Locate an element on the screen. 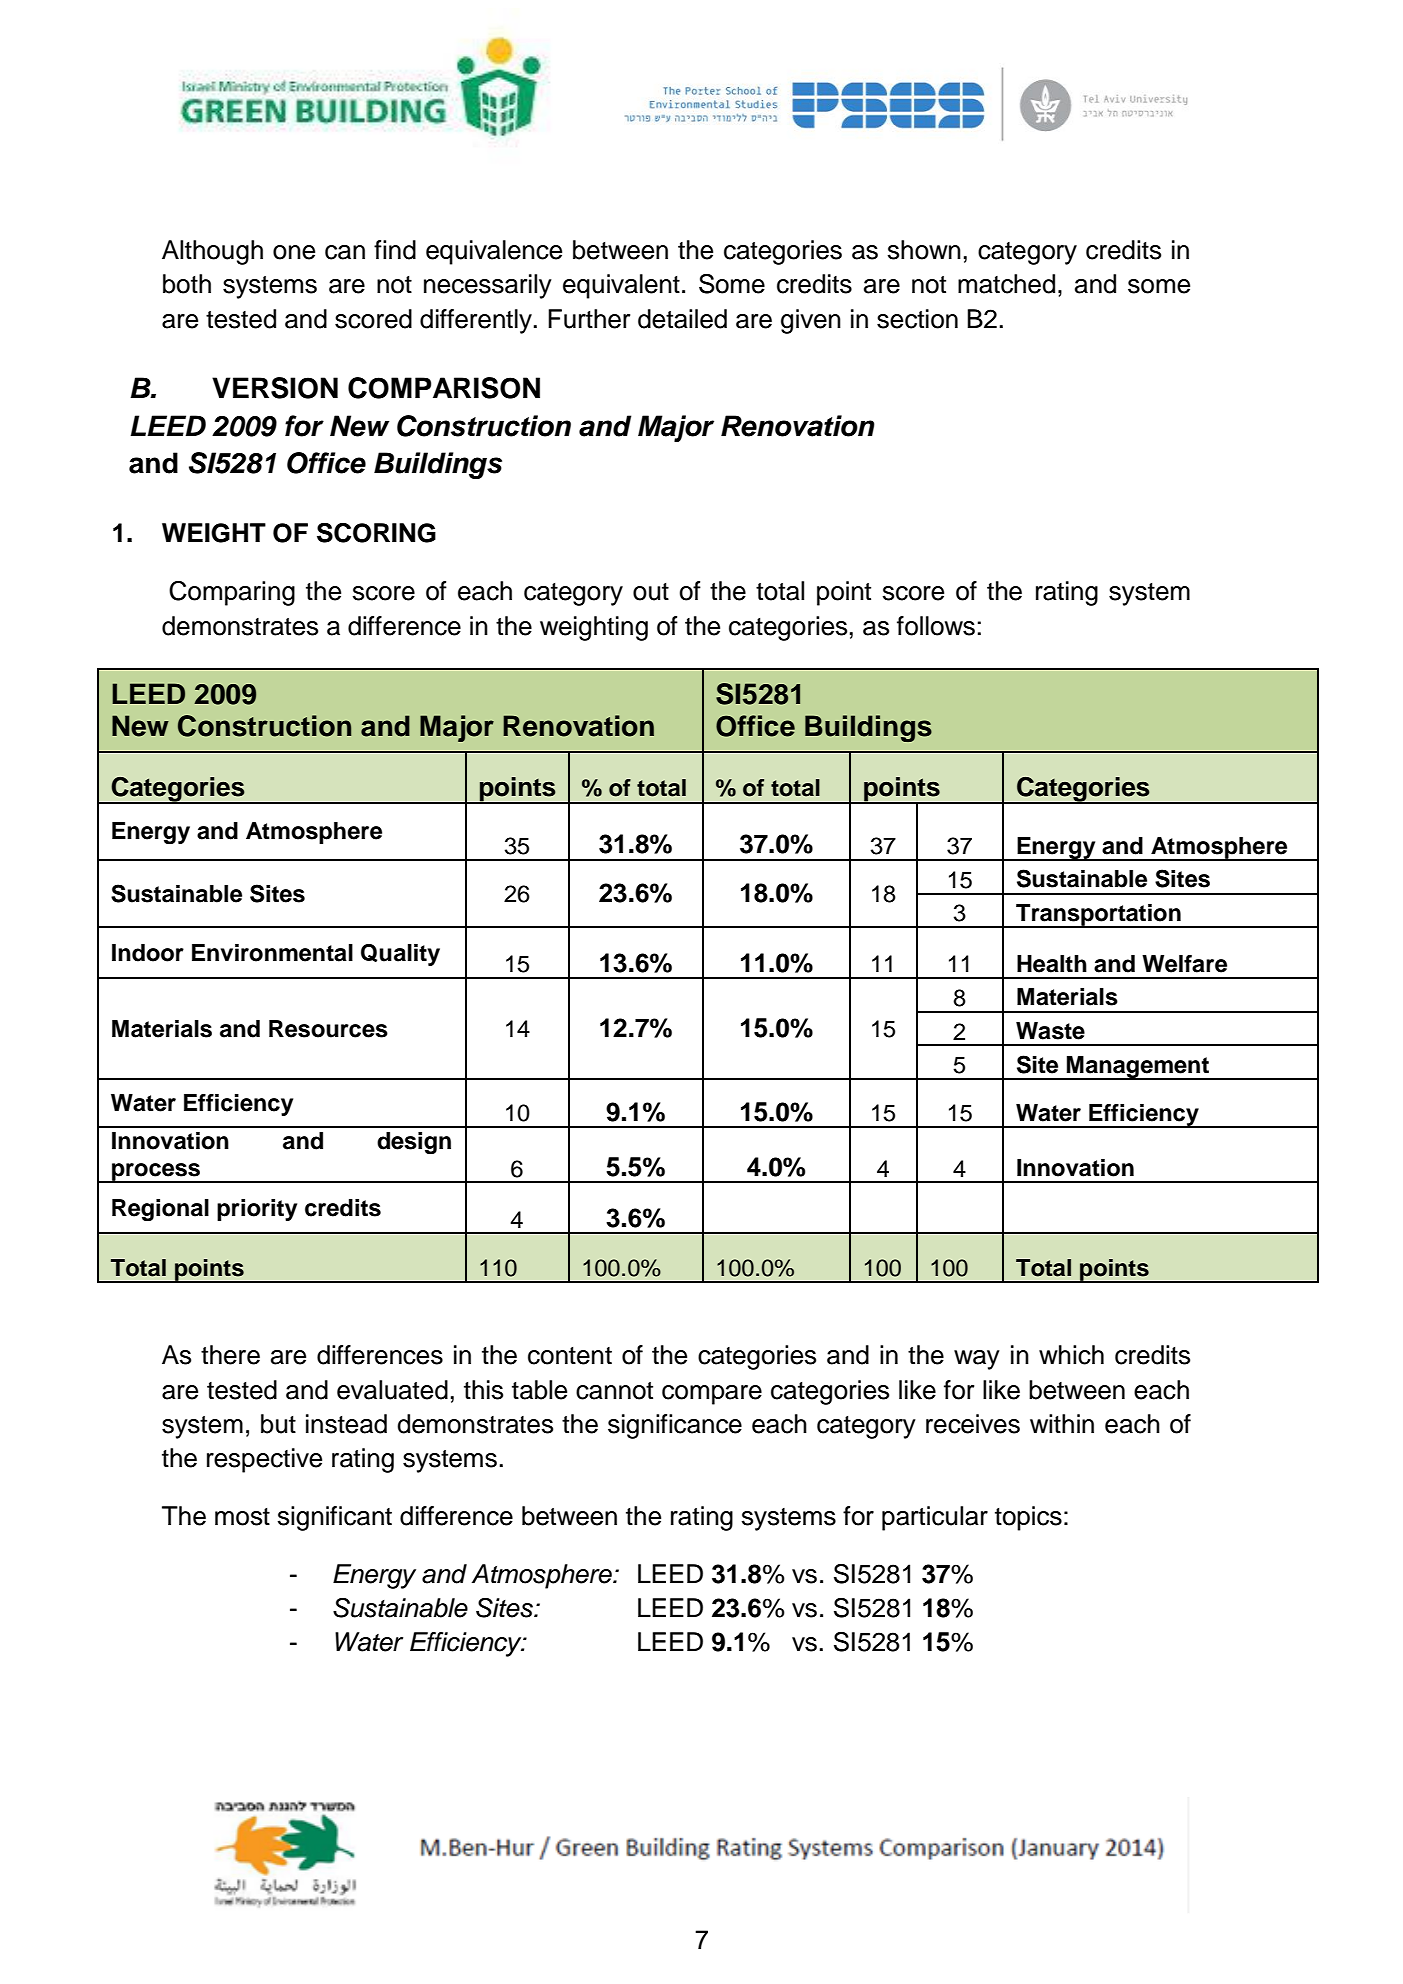  equivalent is located at coordinates (621, 286).
